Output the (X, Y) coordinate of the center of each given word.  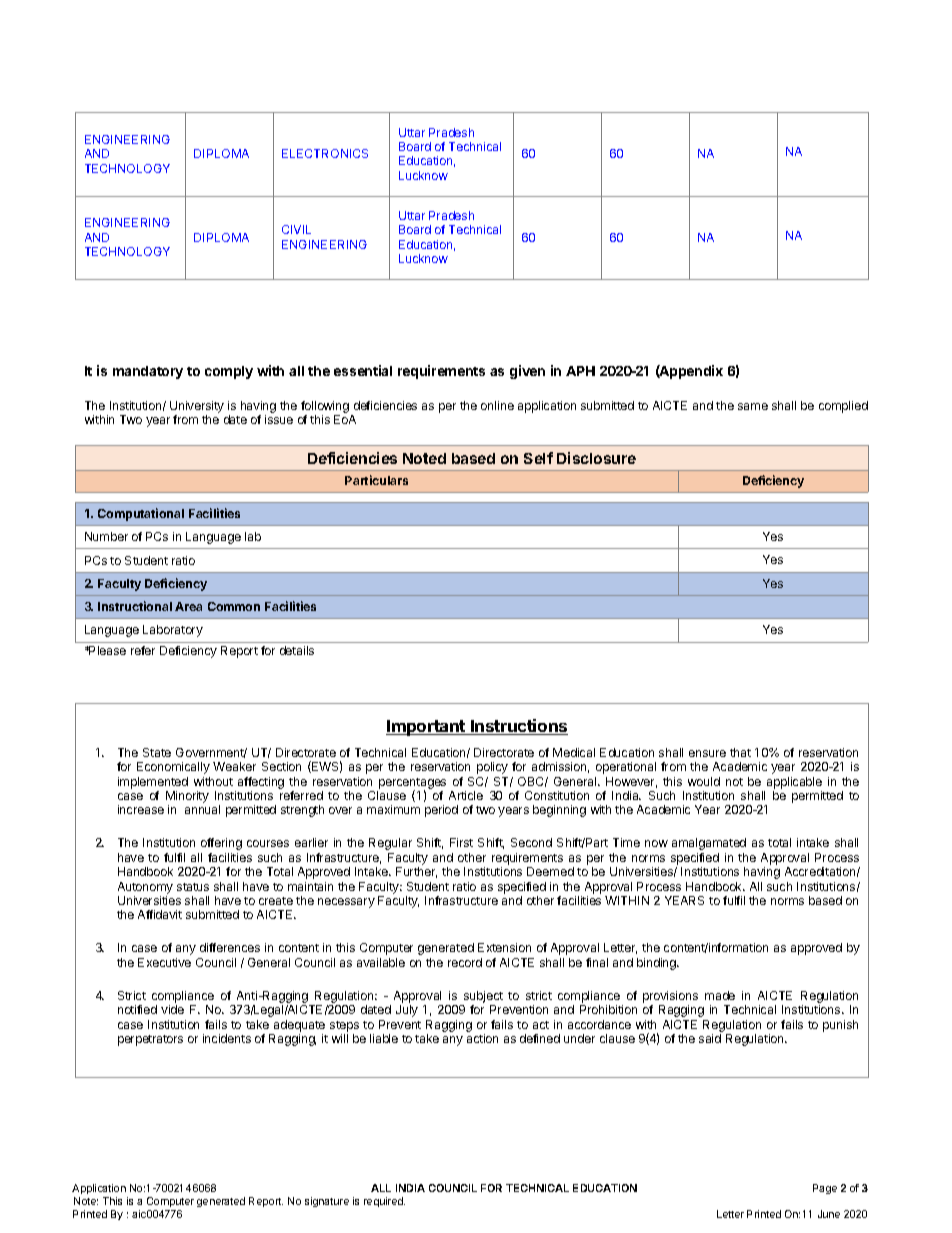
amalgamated (709, 844)
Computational (141, 514)
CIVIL (296, 229)
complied (843, 407)
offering (221, 844)
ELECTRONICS (325, 153)
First (461, 842)
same (753, 406)
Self (538, 458)
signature (327, 1202)
